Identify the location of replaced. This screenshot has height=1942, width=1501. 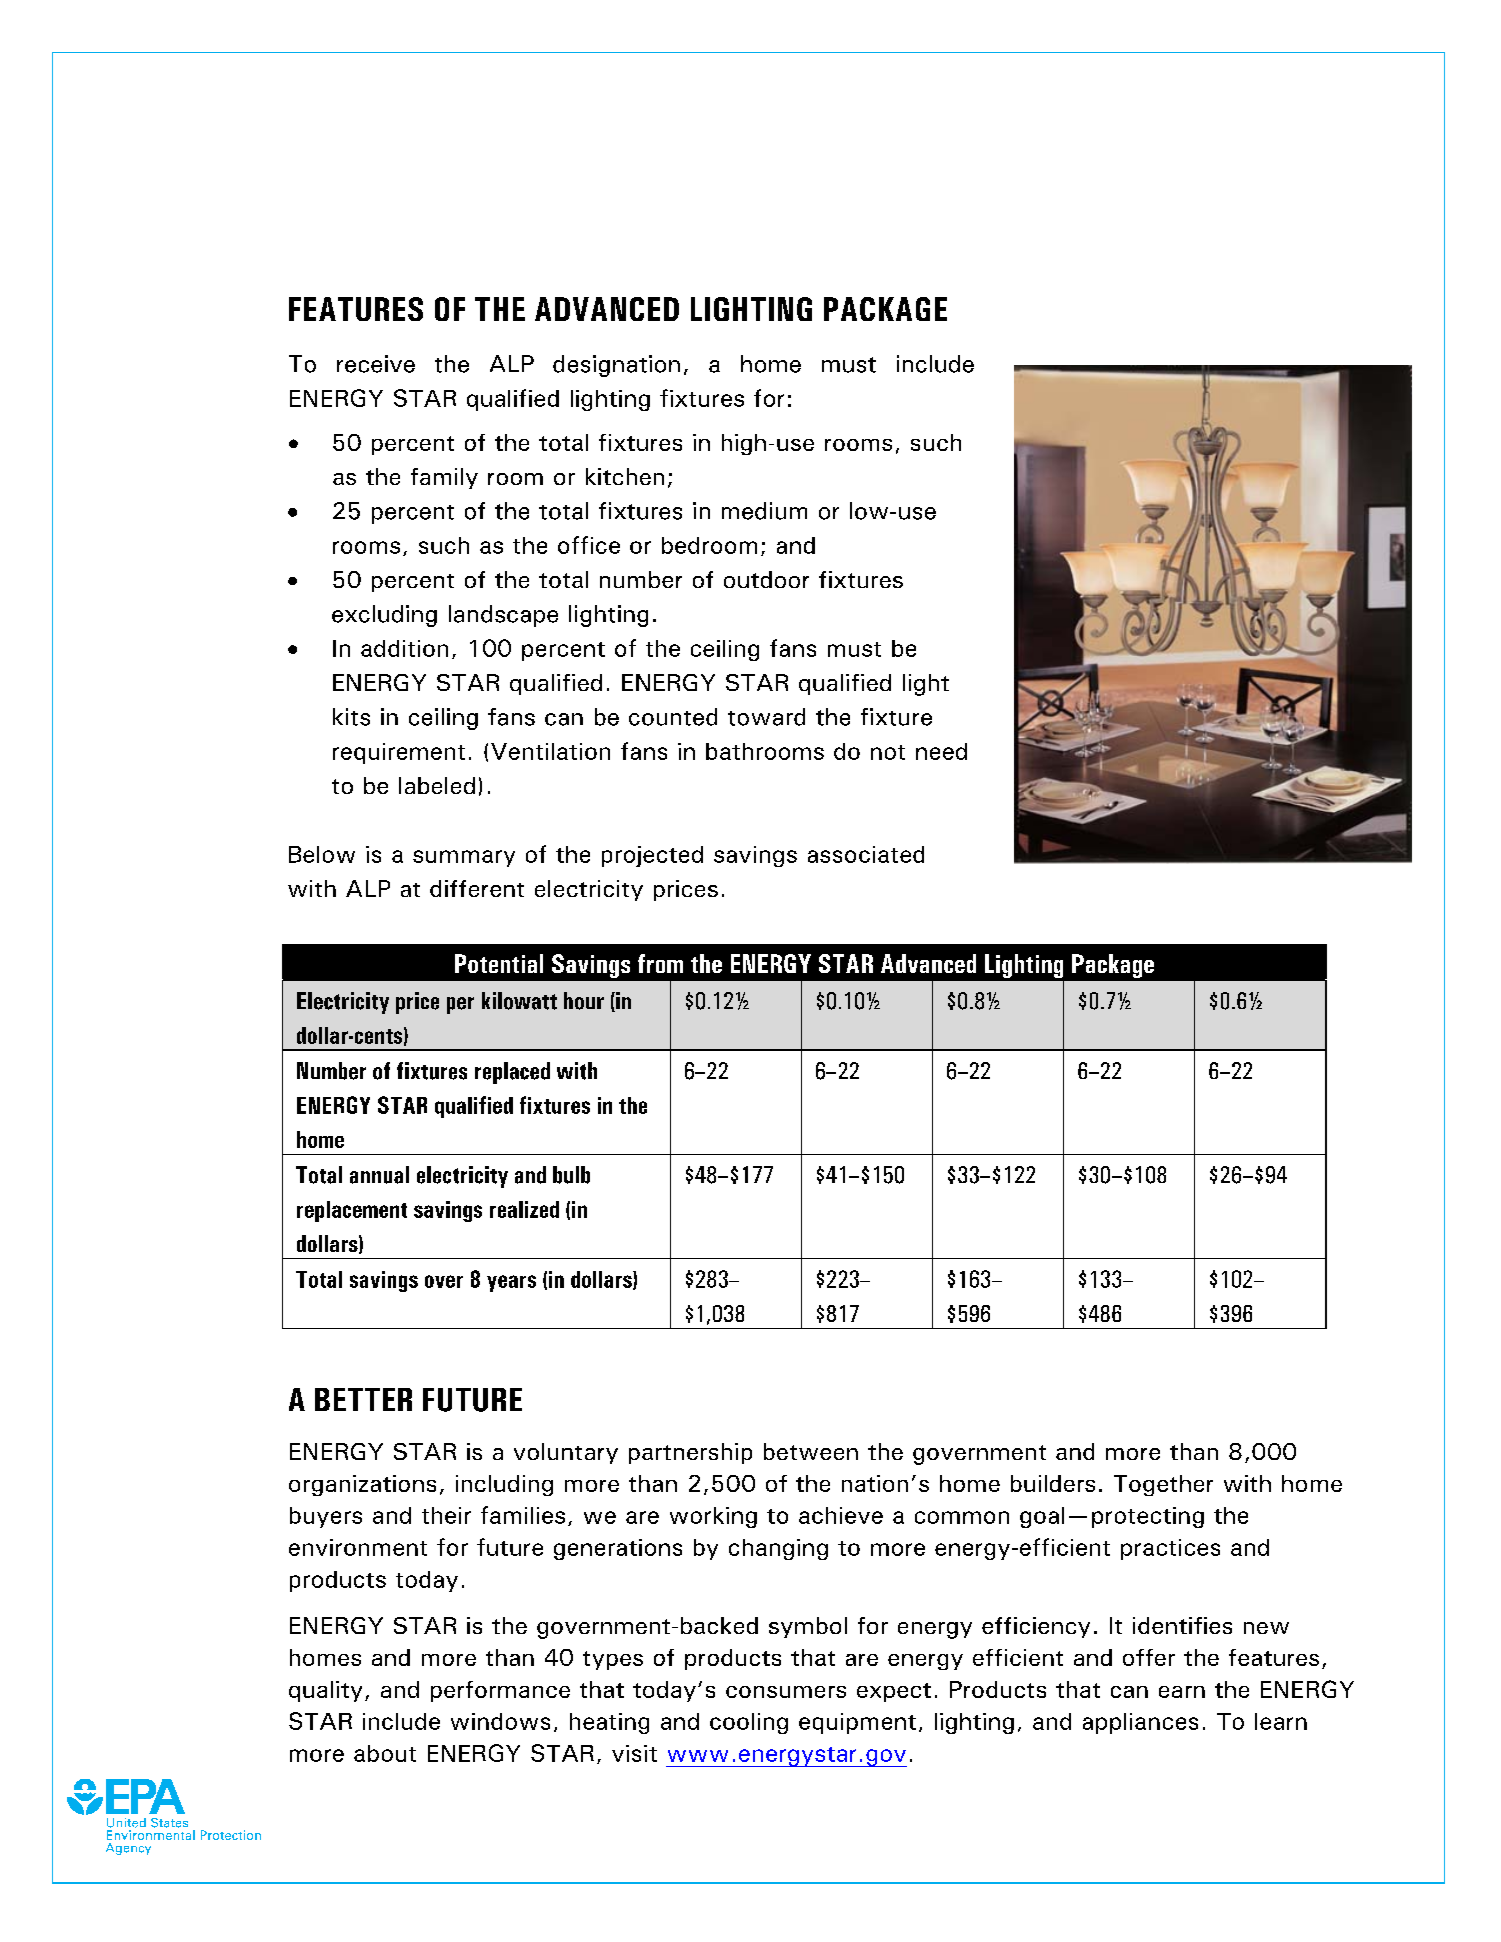
(512, 1073).
